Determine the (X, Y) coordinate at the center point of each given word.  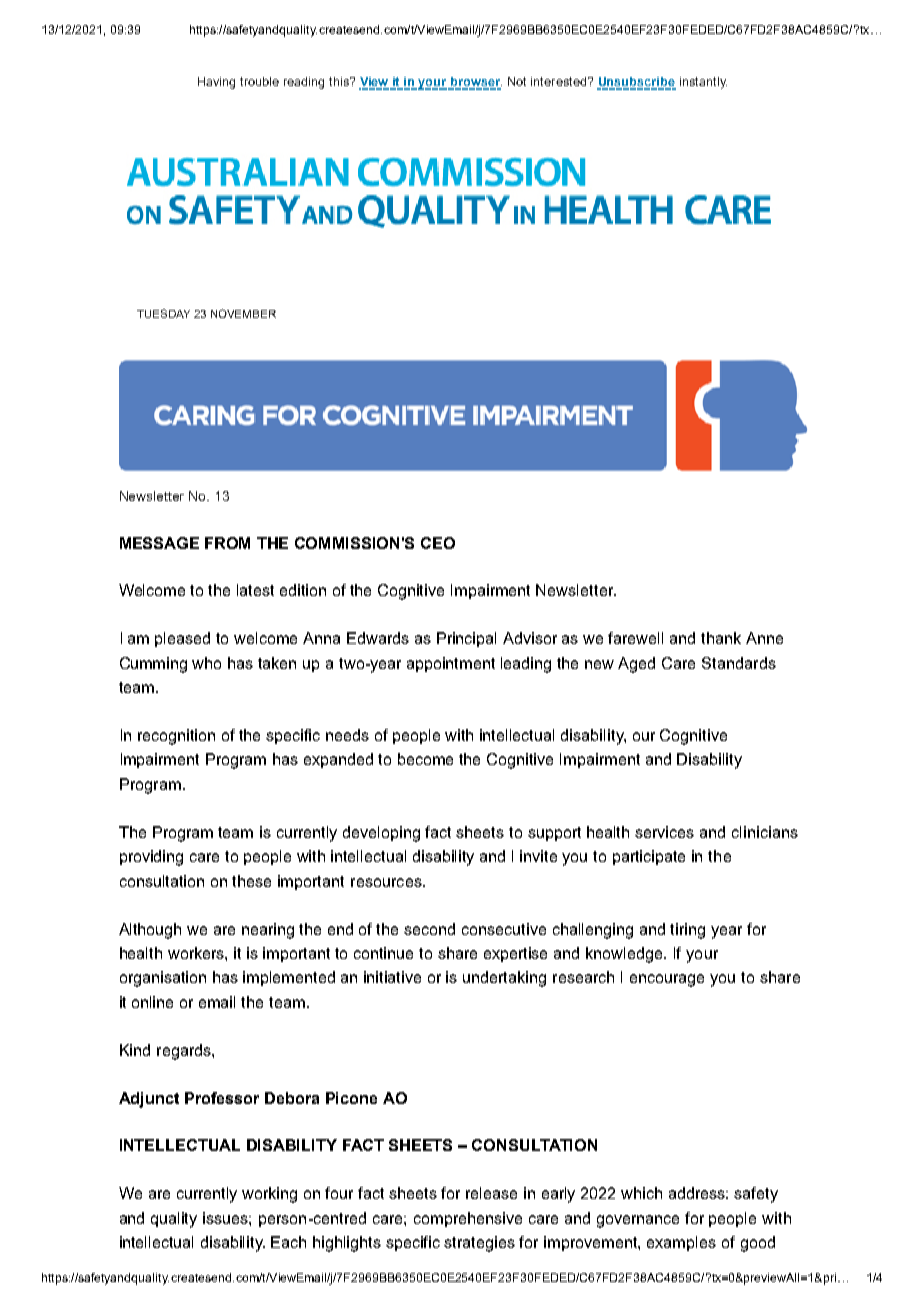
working (269, 1195)
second (429, 929)
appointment (451, 664)
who (206, 663)
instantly (703, 83)
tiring (687, 931)
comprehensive (468, 1219)
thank (721, 638)
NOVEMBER (243, 313)
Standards (739, 663)
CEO (438, 543)
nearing (268, 931)
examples (681, 1243)
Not (517, 81)
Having (216, 83)
